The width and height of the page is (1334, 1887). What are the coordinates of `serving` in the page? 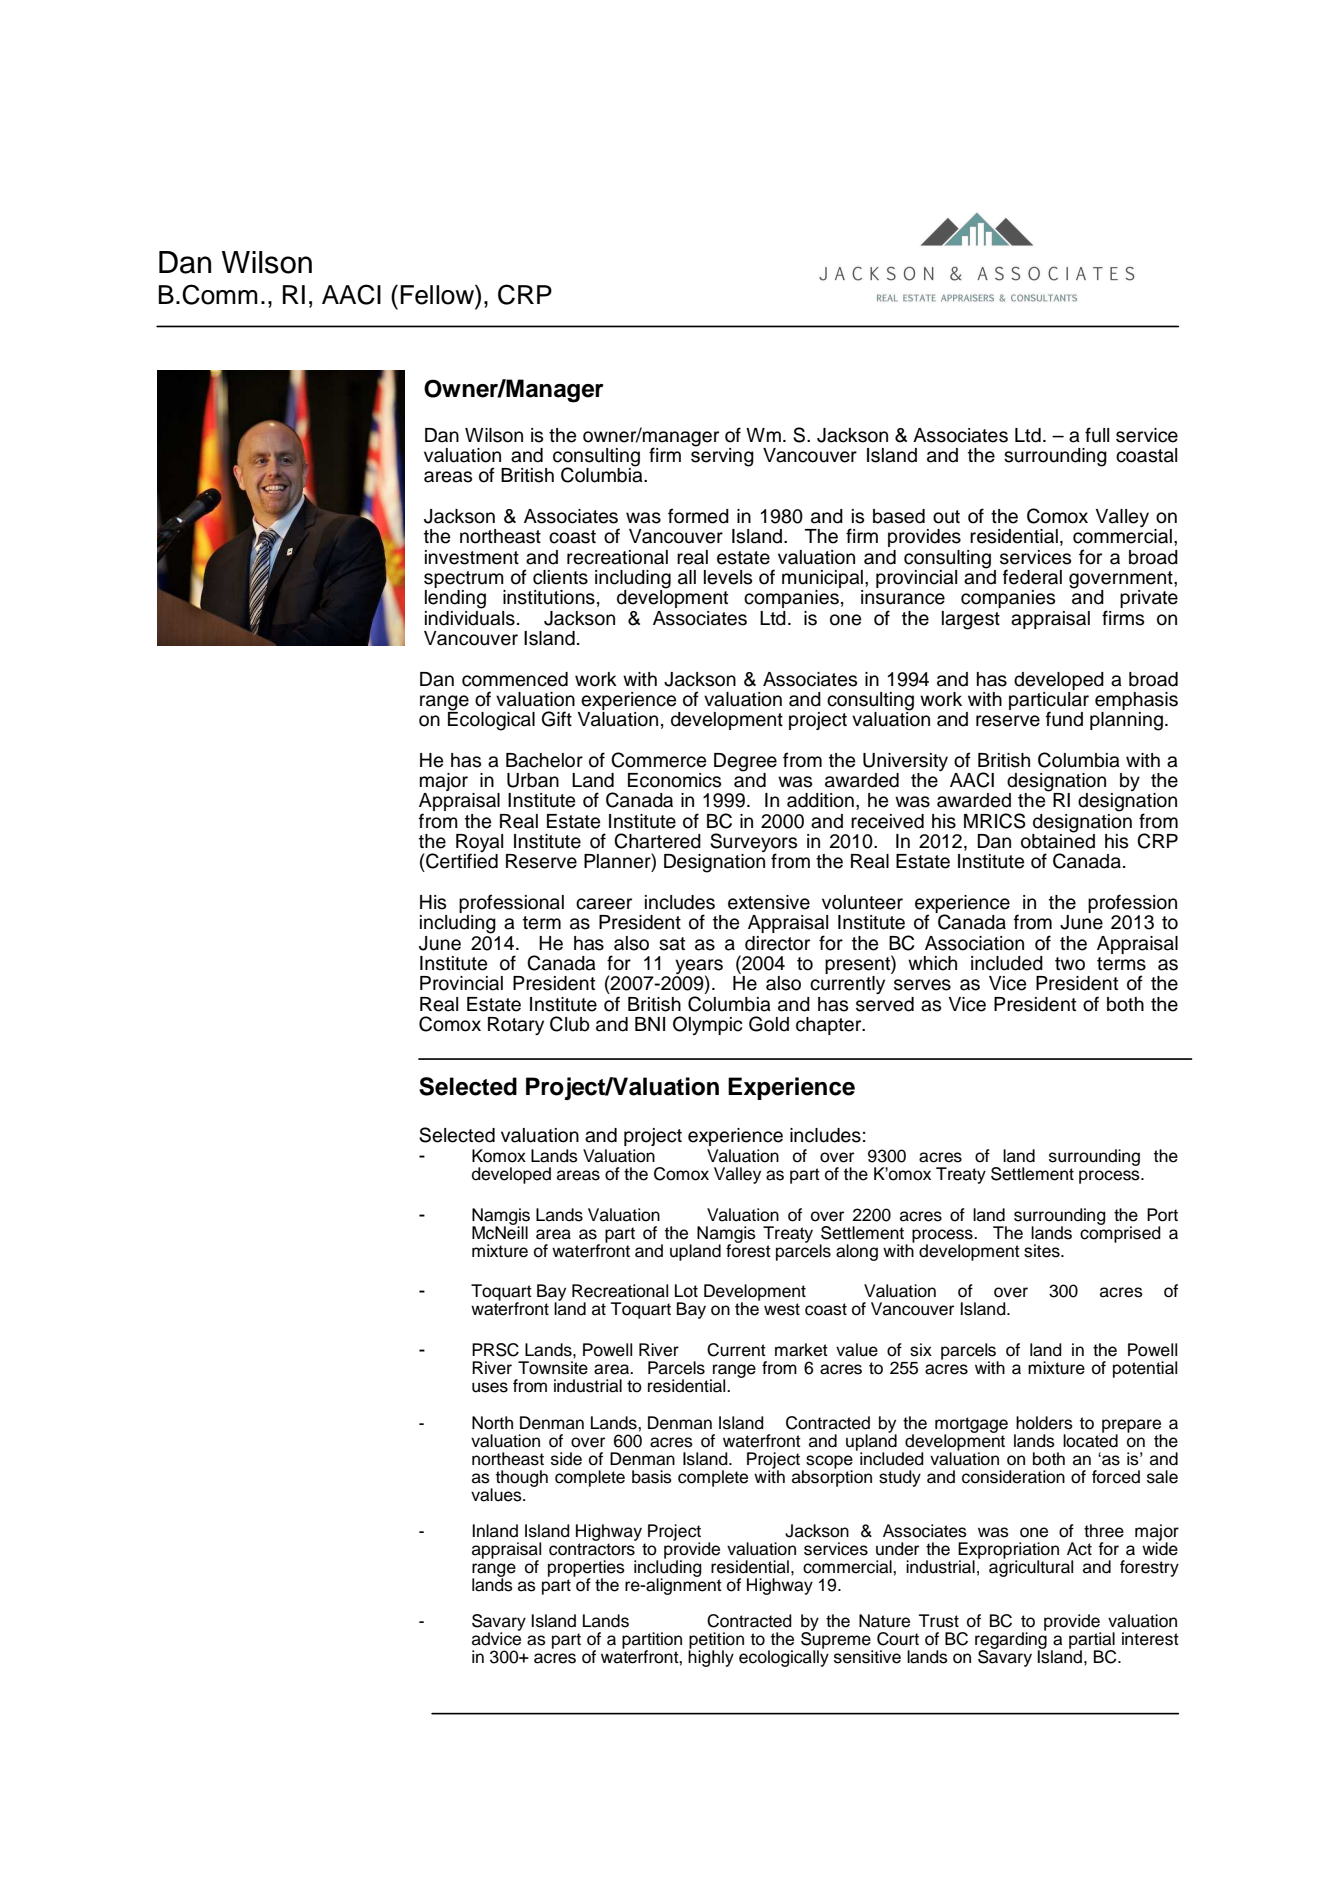 It's located at (722, 456).
